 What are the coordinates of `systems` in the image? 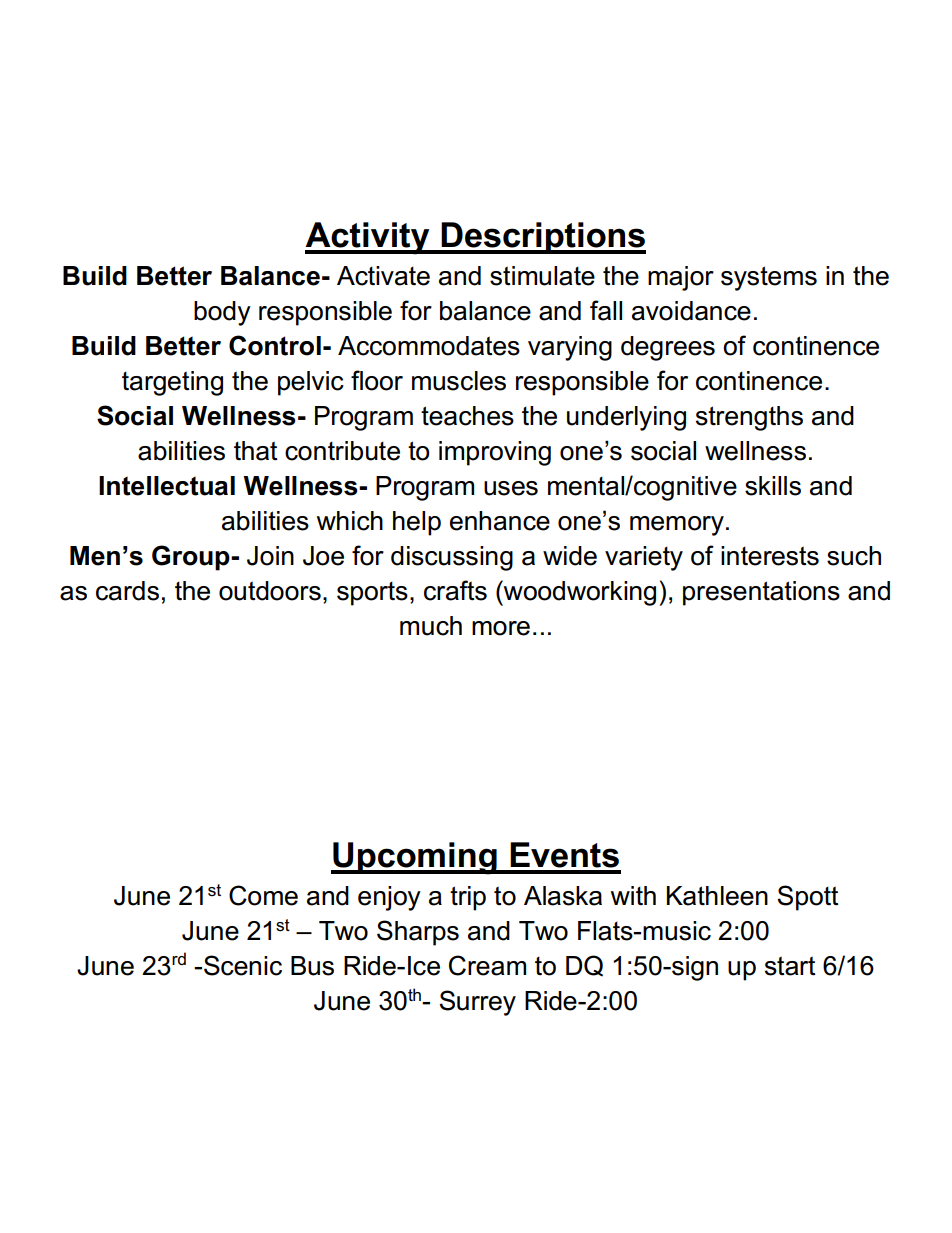 It's located at (769, 278).
